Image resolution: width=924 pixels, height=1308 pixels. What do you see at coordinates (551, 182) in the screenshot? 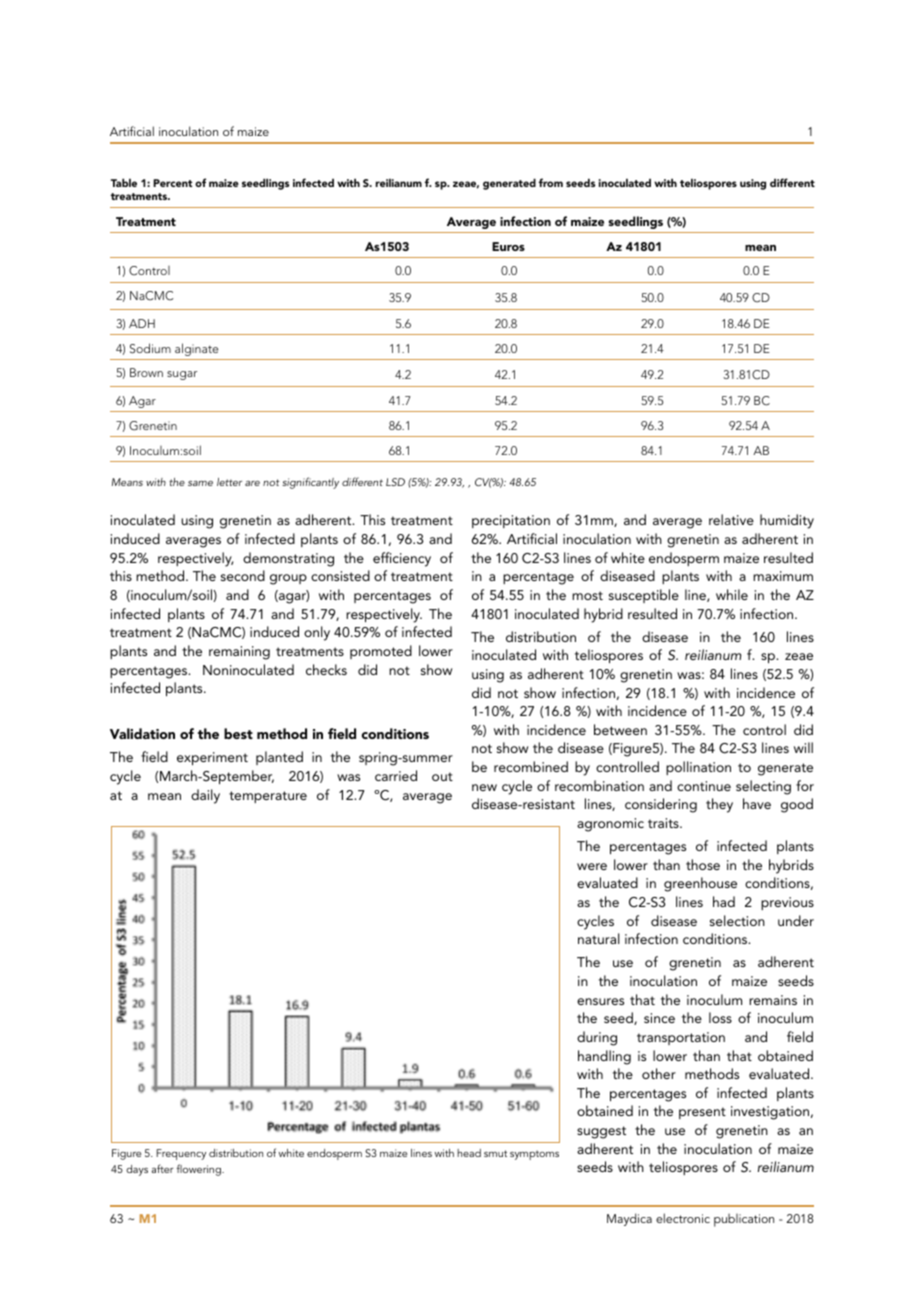
I see `from` at bounding box center [551, 182].
